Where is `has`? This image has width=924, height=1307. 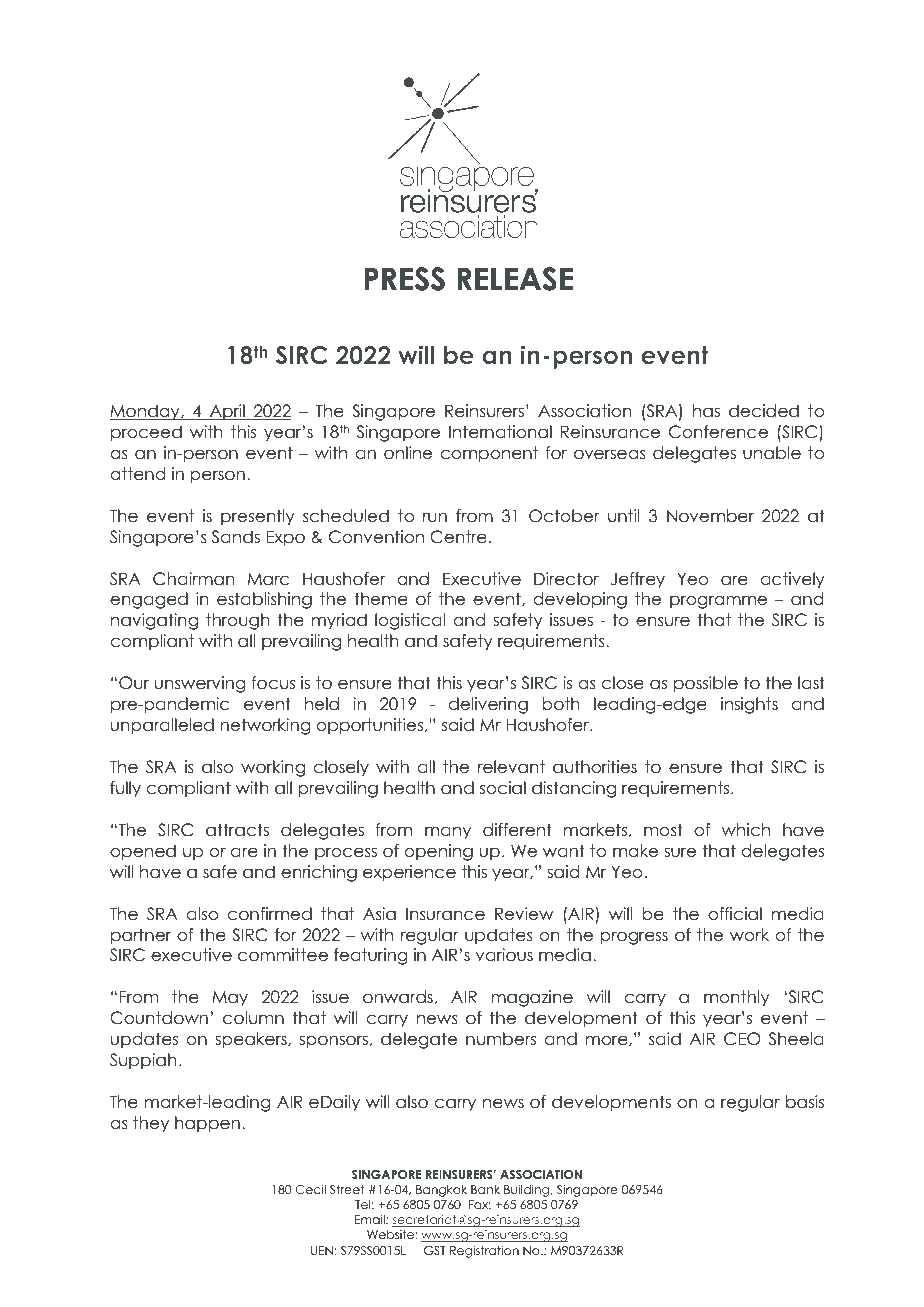 has is located at coordinates (706, 411).
